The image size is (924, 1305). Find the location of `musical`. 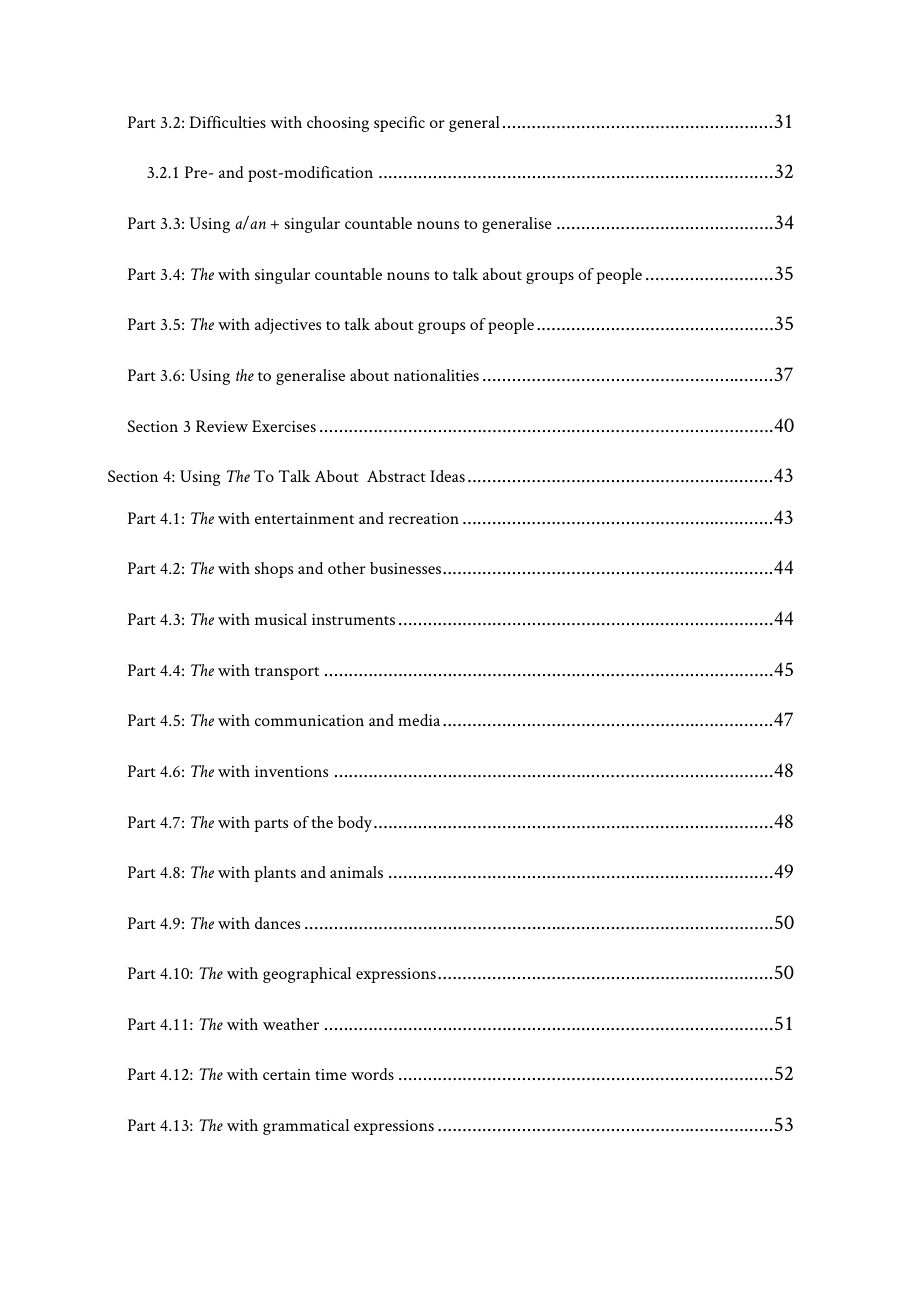

musical is located at coordinates (281, 619).
